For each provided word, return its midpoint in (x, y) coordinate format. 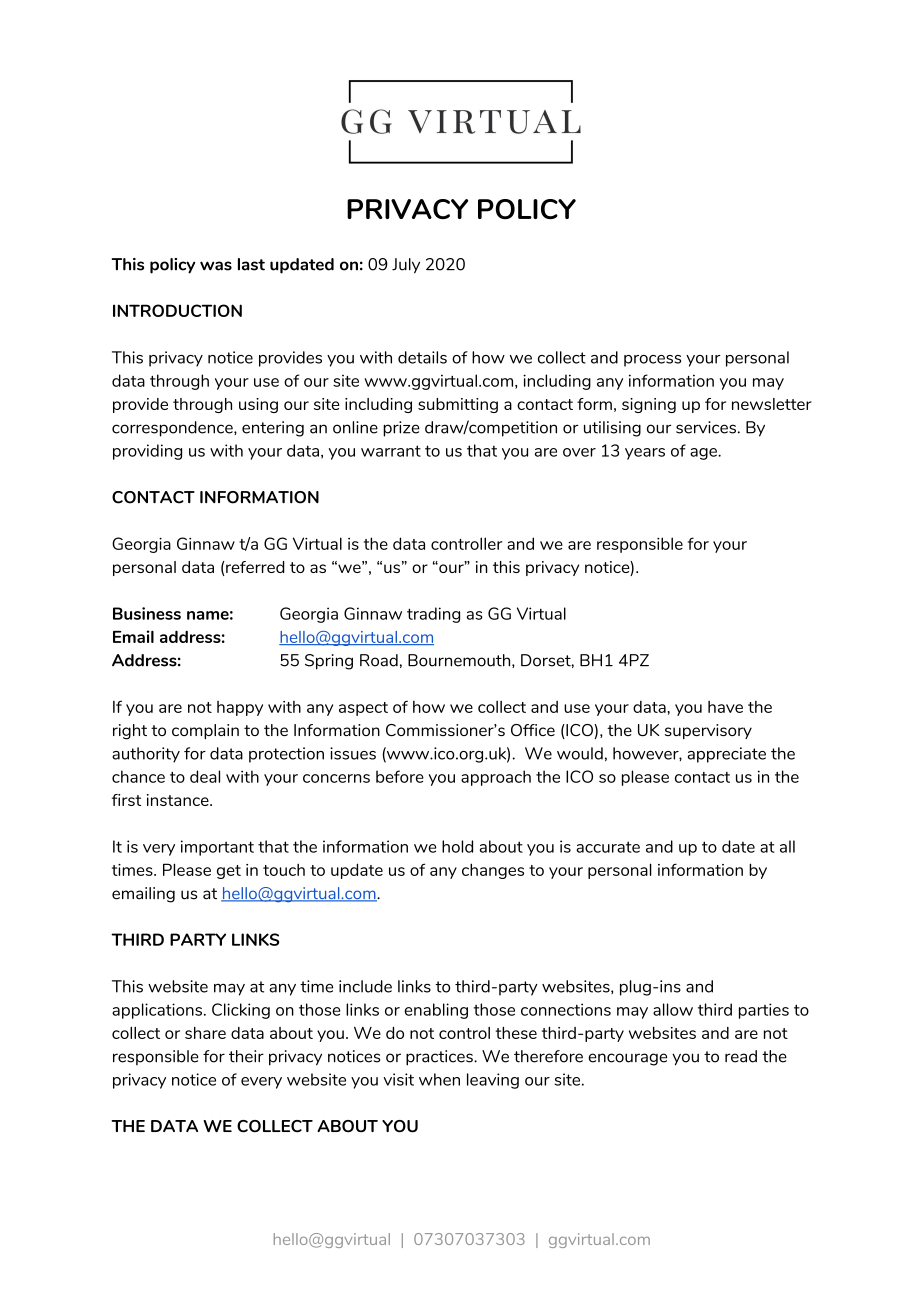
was (216, 266)
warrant (391, 451)
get (229, 872)
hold (457, 846)
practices (440, 1058)
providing (147, 452)
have (725, 707)
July (406, 266)
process (652, 361)
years (645, 454)
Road (379, 660)
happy (240, 708)
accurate (608, 847)
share (205, 1033)
